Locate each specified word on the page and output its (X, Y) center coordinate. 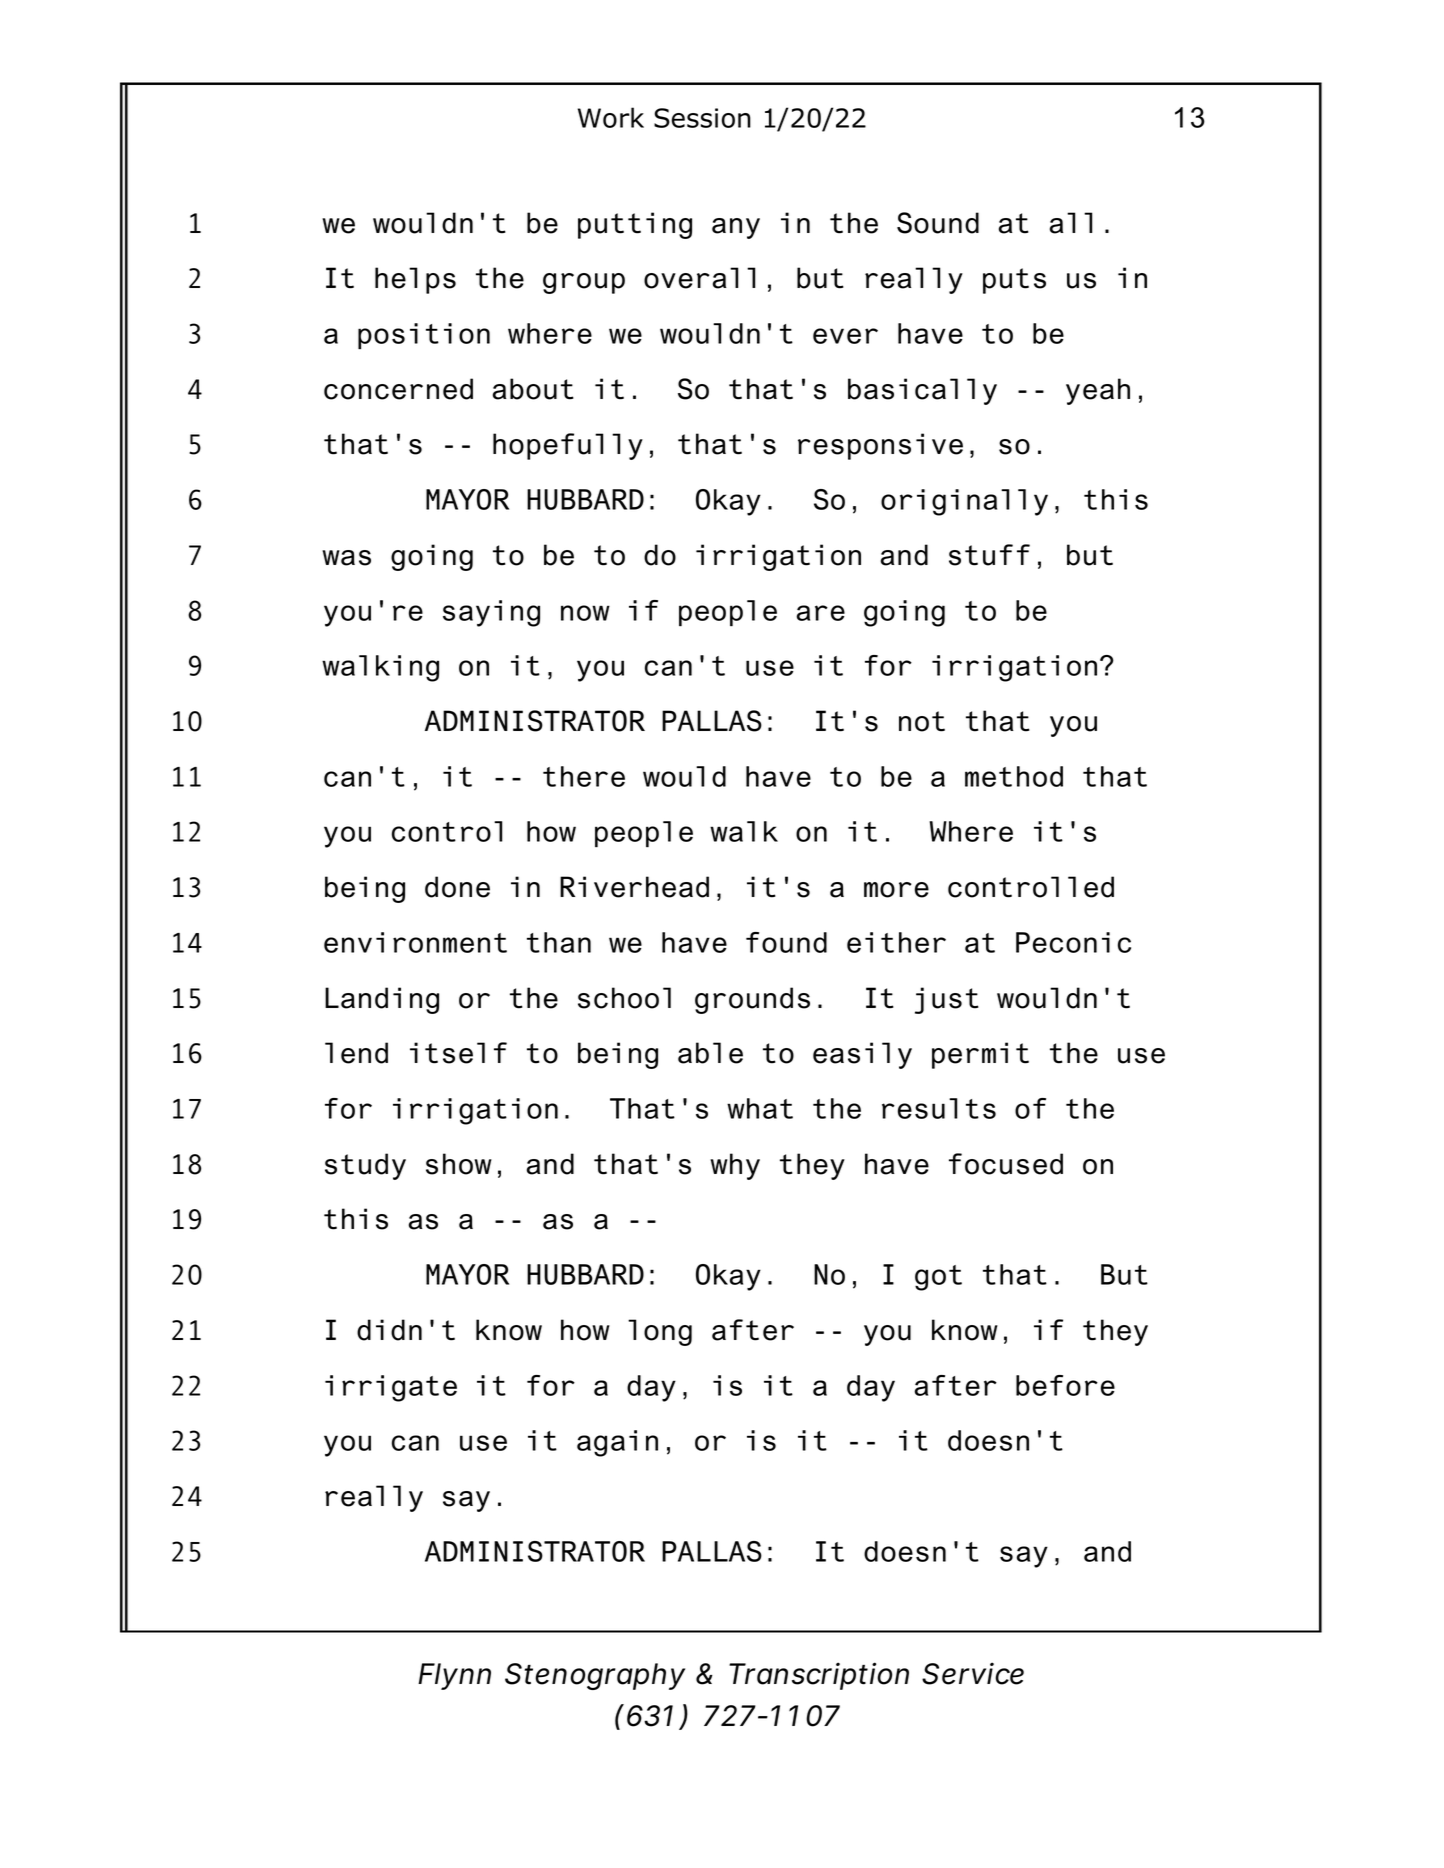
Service (973, 1673)
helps (415, 280)
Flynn (454, 1676)
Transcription (819, 1676)
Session (702, 118)
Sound (938, 223)
